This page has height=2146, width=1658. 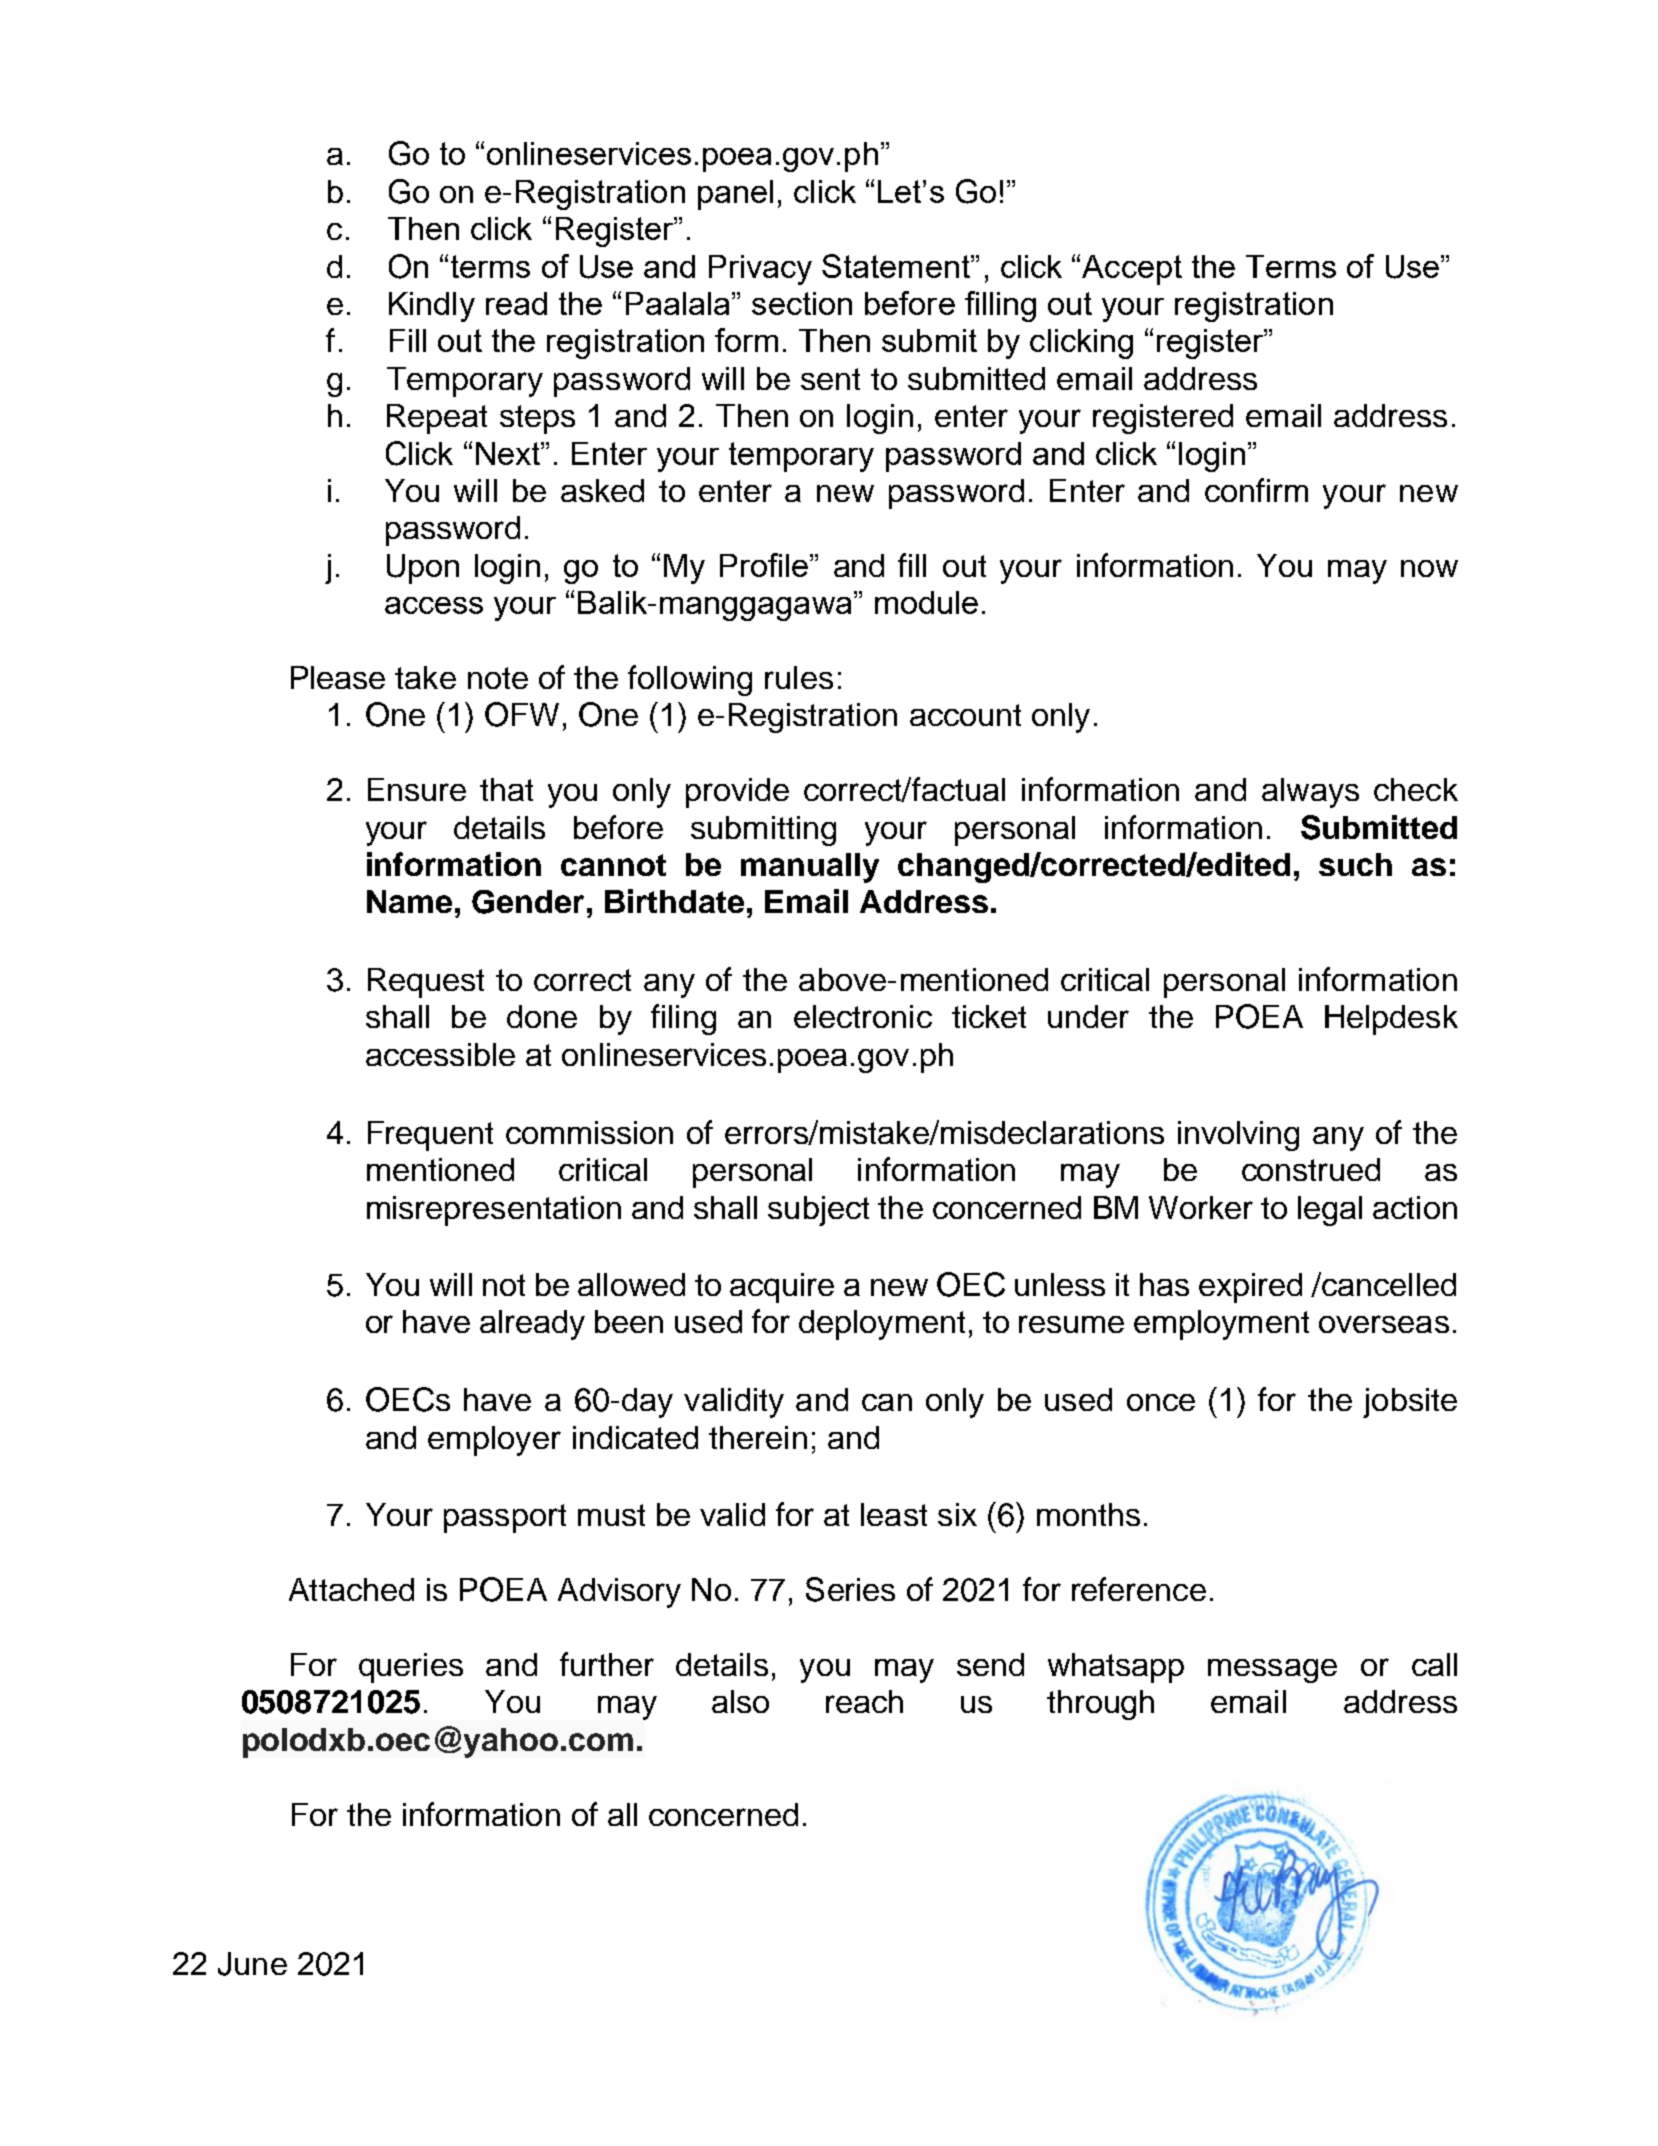 What do you see at coordinates (1272, 1671) in the page?
I see `message` at bounding box center [1272, 1671].
